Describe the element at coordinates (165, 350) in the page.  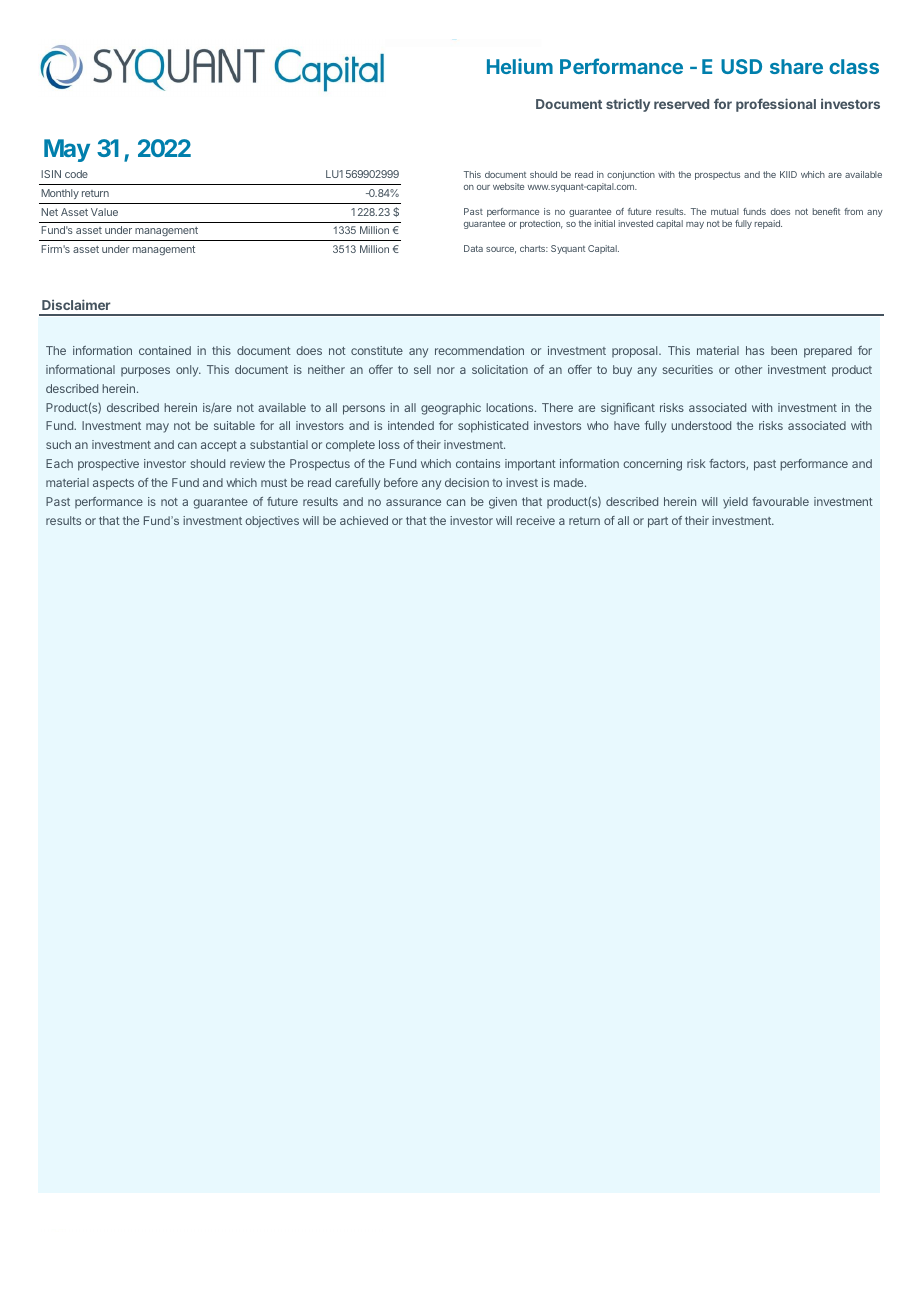
I see `contained` at that location.
